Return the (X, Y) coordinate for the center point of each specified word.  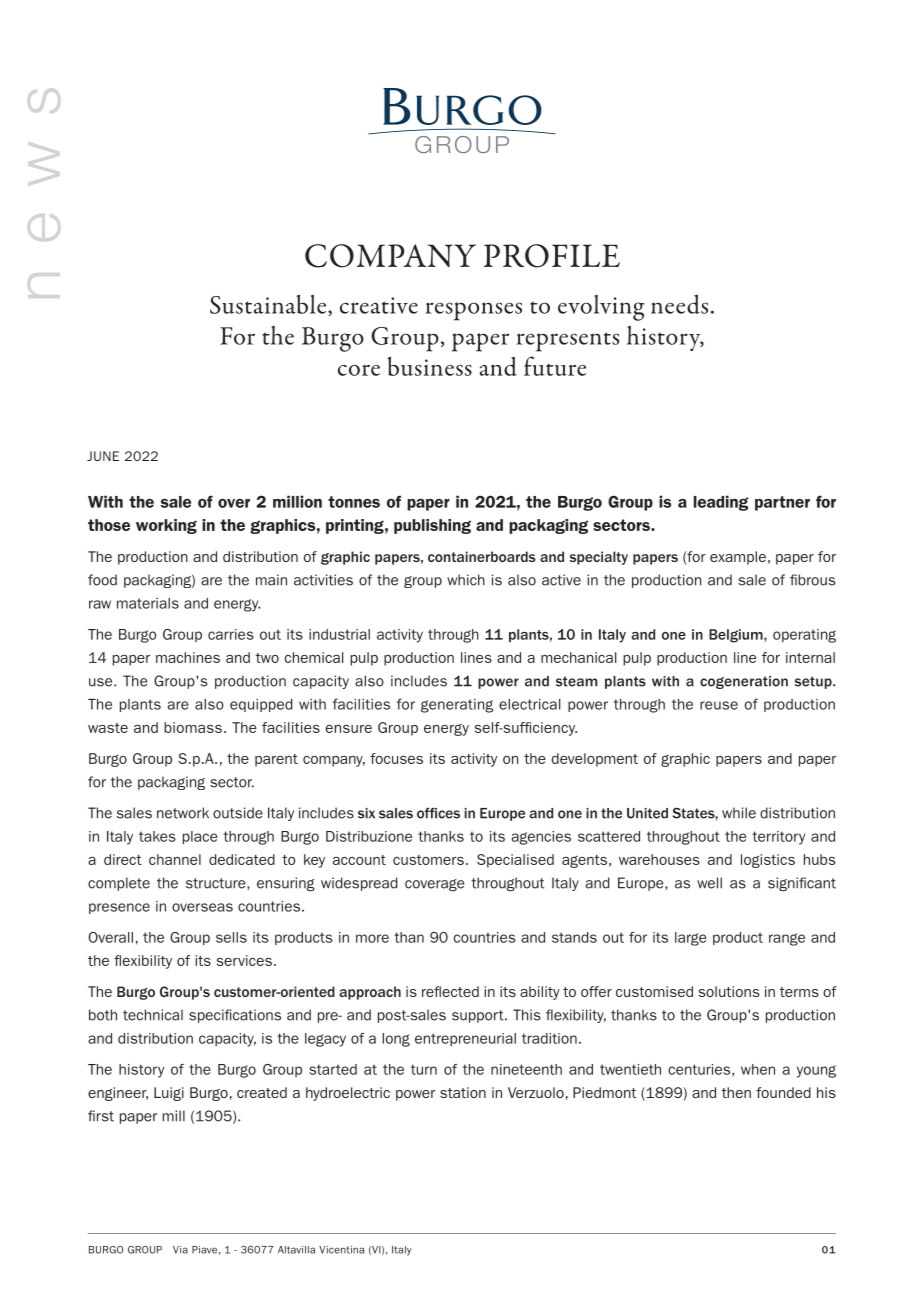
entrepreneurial (465, 1039)
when (758, 1069)
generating (457, 706)
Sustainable (269, 305)
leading (721, 503)
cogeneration (744, 682)
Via (180, 1250)
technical (153, 1015)
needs (679, 304)
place (200, 837)
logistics (768, 861)
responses (474, 311)
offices (438, 813)
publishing (432, 526)
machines (188, 657)
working (166, 526)
